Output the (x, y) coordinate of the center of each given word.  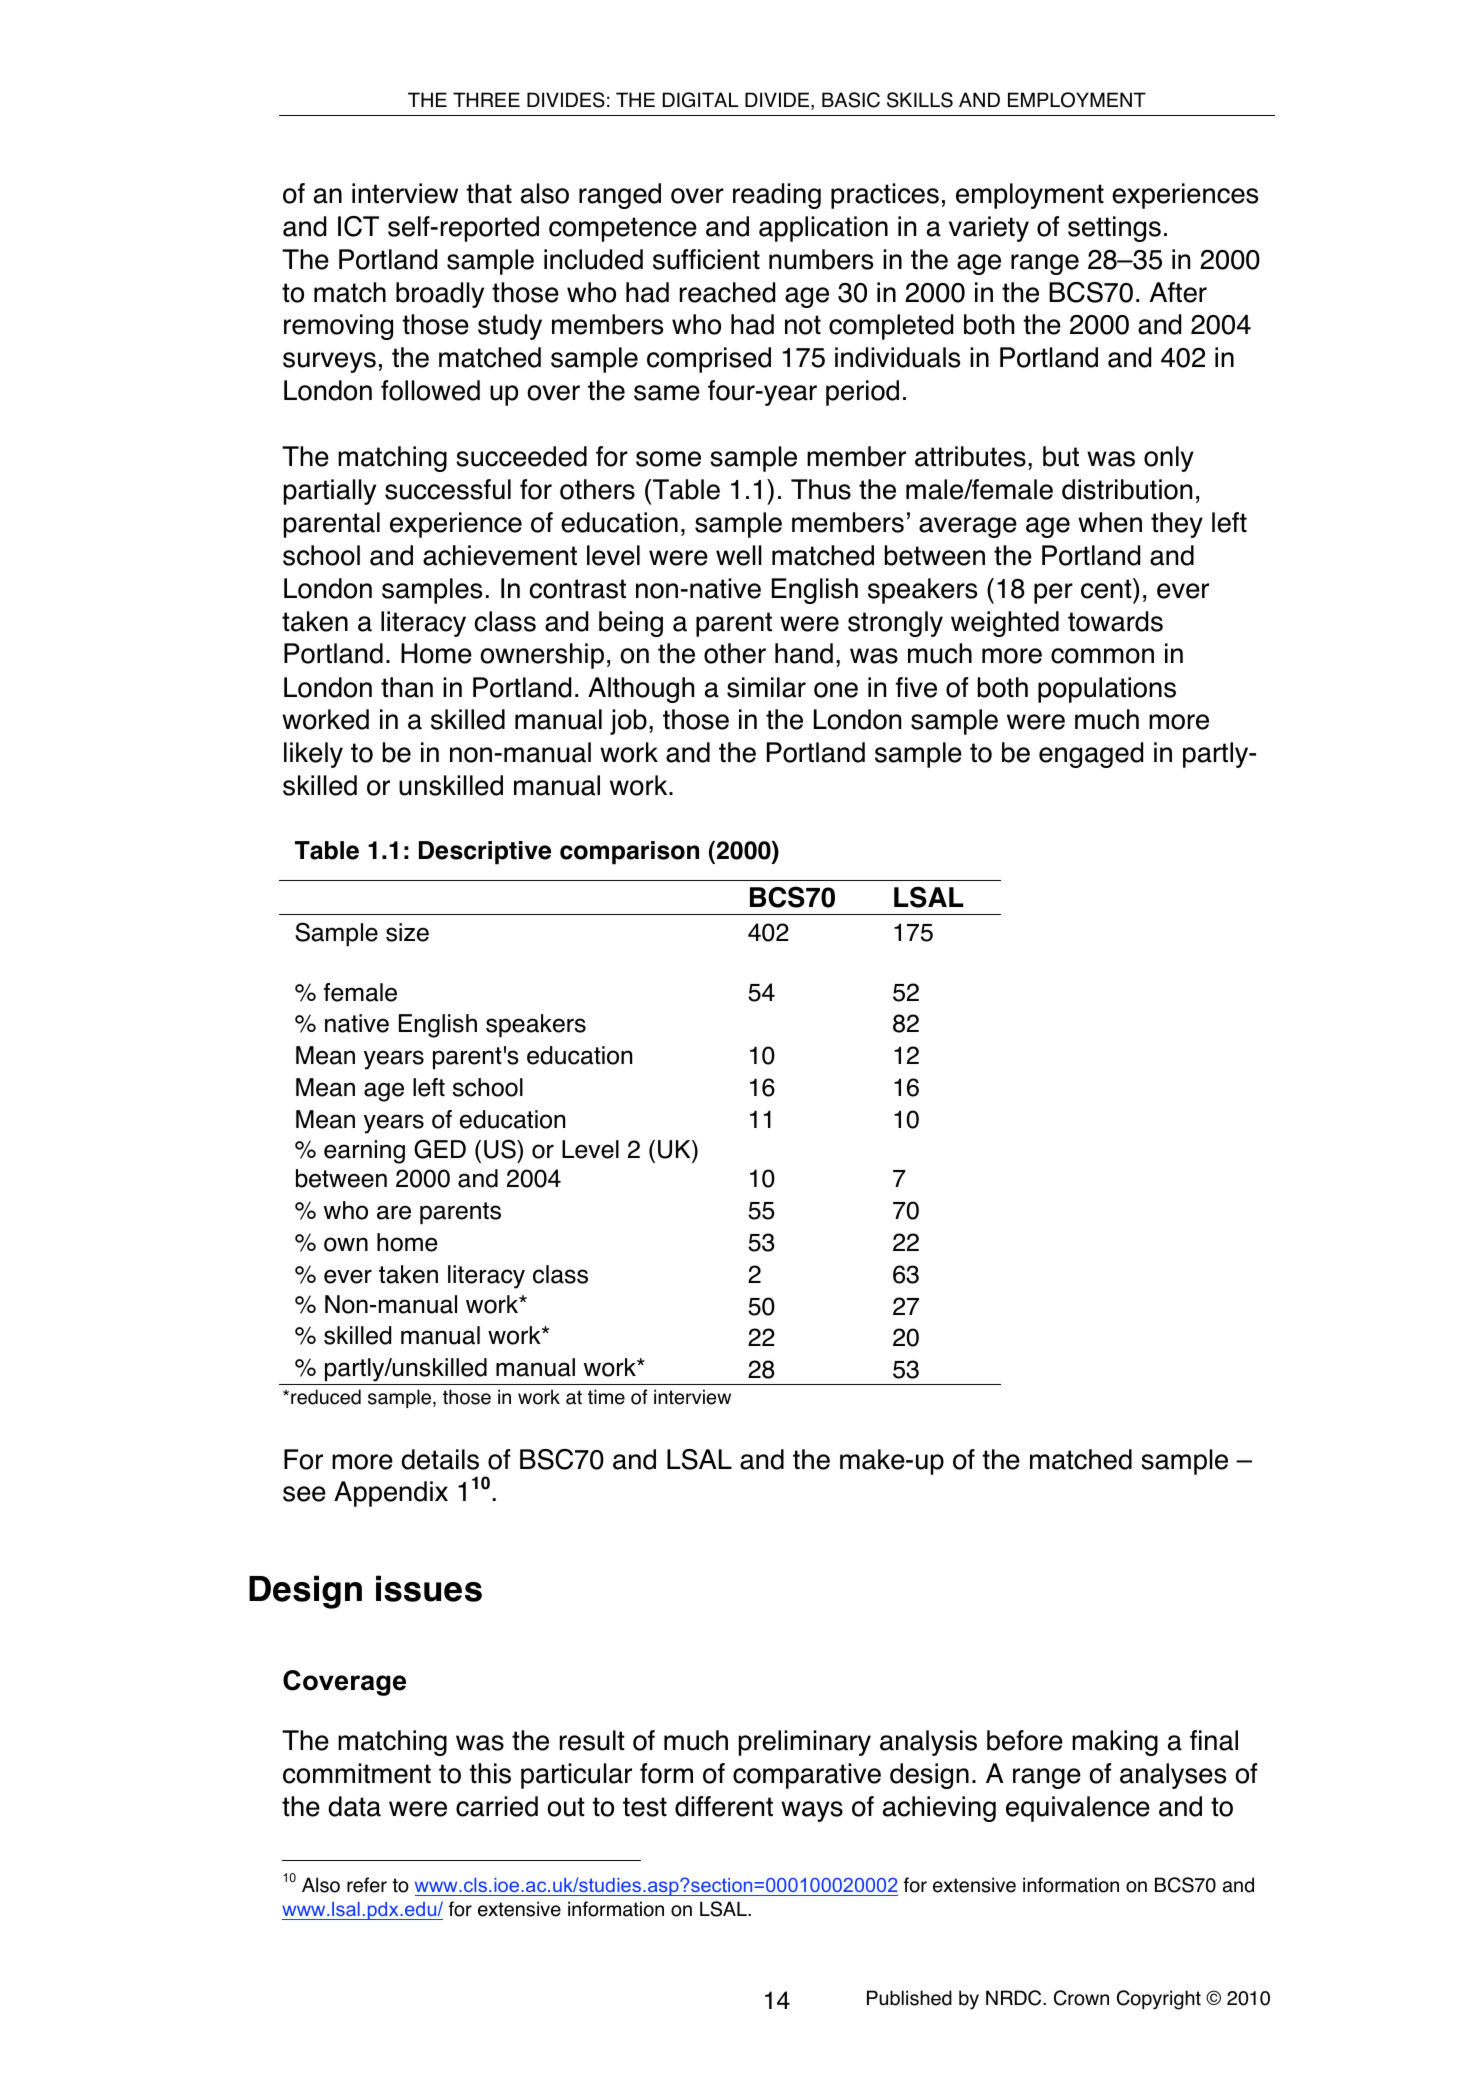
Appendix (391, 1494)
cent (1107, 588)
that (489, 193)
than (407, 687)
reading (777, 196)
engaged (1091, 755)
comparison (629, 853)
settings (1114, 229)
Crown (1081, 1998)
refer (367, 1885)
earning (364, 1152)
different (724, 1806)
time (606, 1397)
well (739, 555)
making (1115, 1743)
